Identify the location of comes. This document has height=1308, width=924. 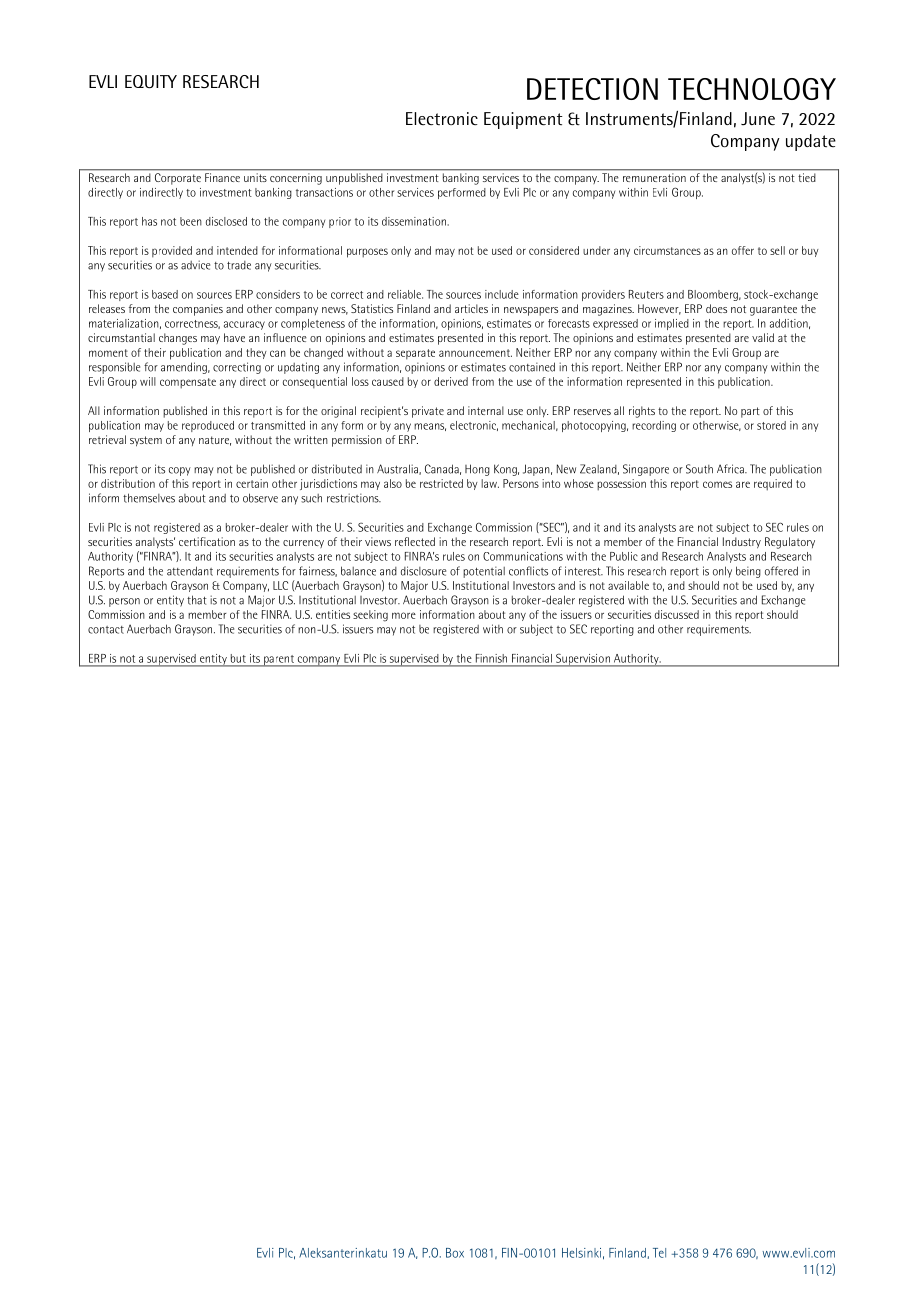
(717, 484).
